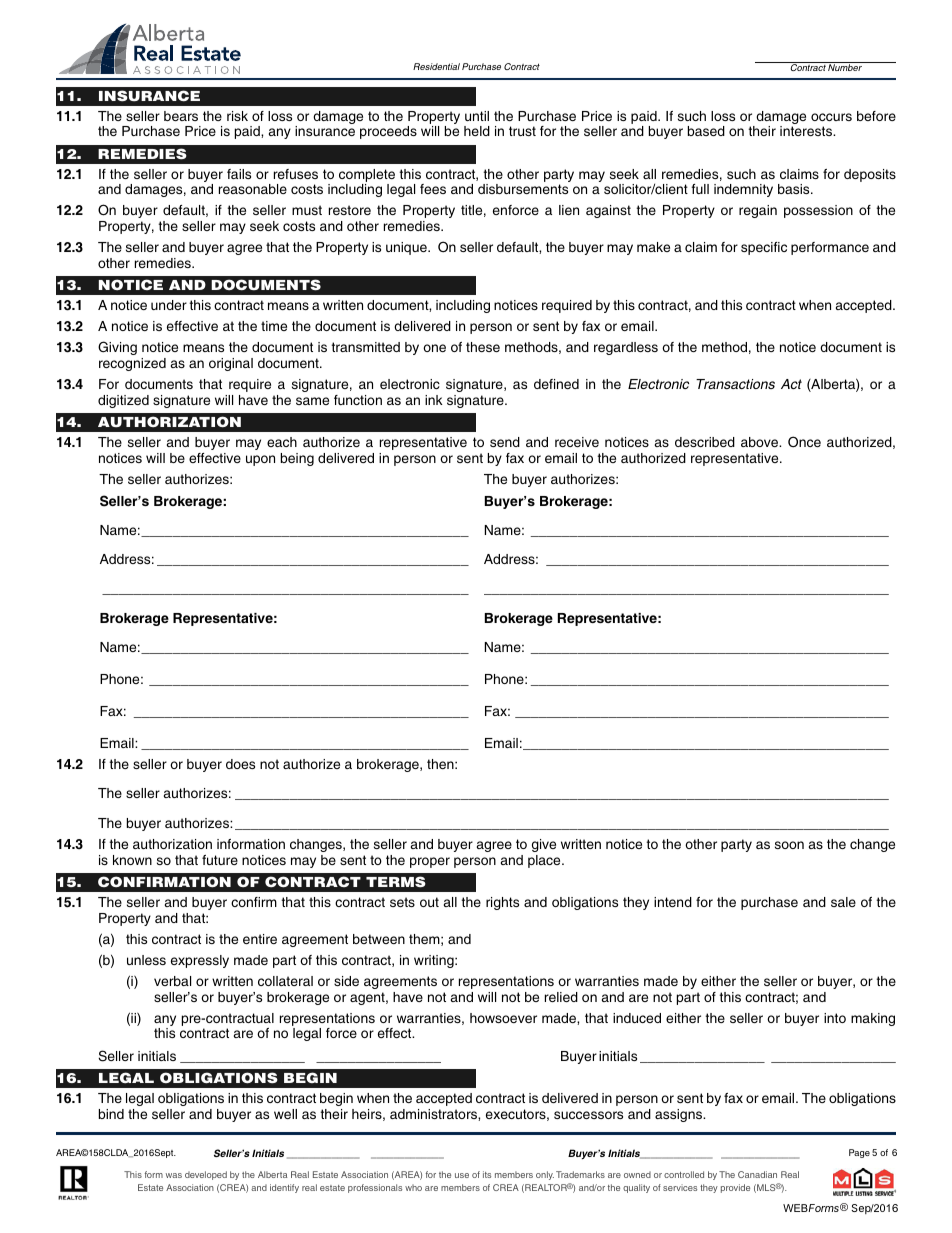 The height and width of the document is (1233, 952). I want to click on developed, so click(206, 1175).
